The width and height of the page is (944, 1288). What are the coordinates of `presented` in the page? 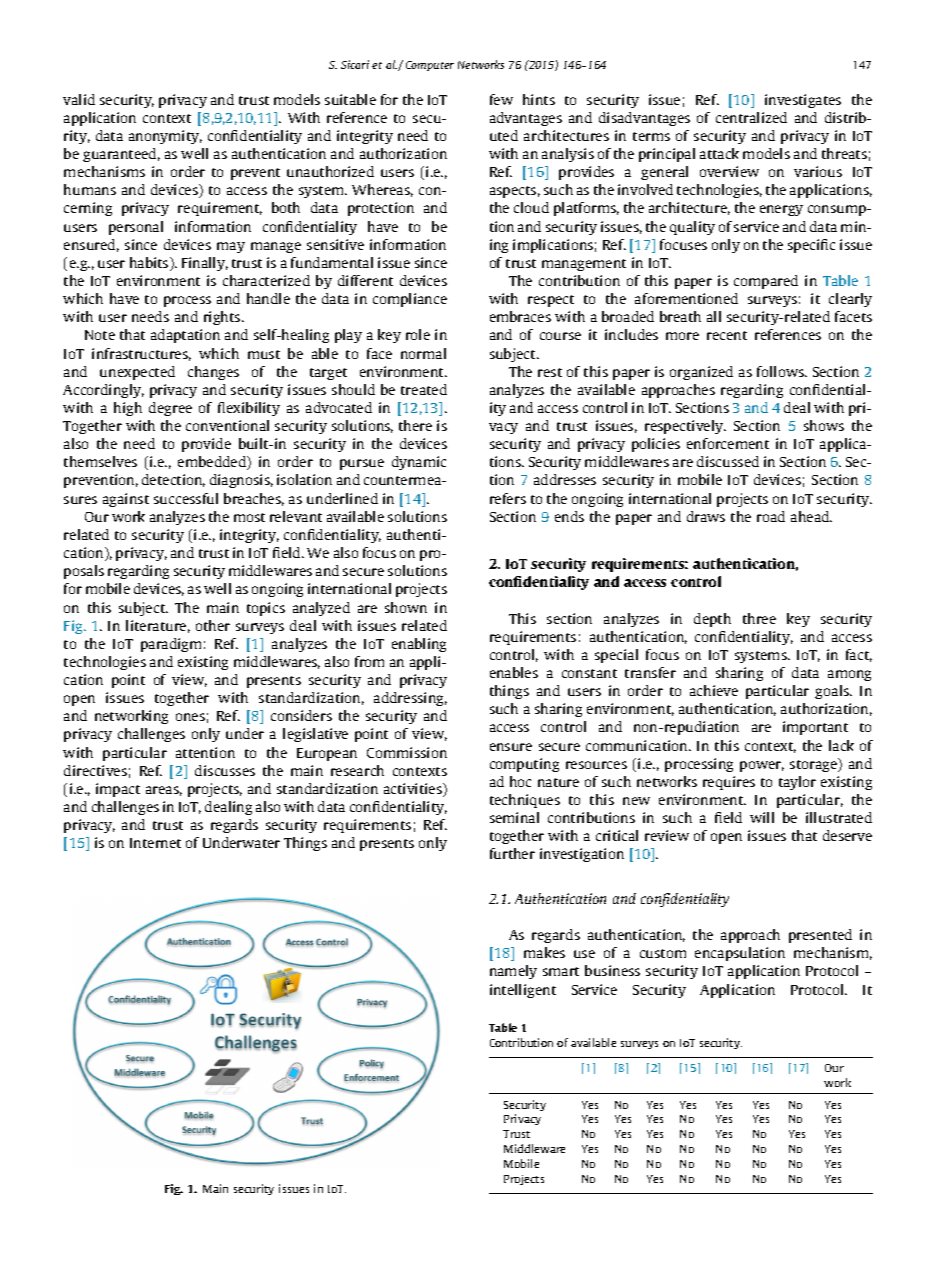 It's located at (820, 936).
